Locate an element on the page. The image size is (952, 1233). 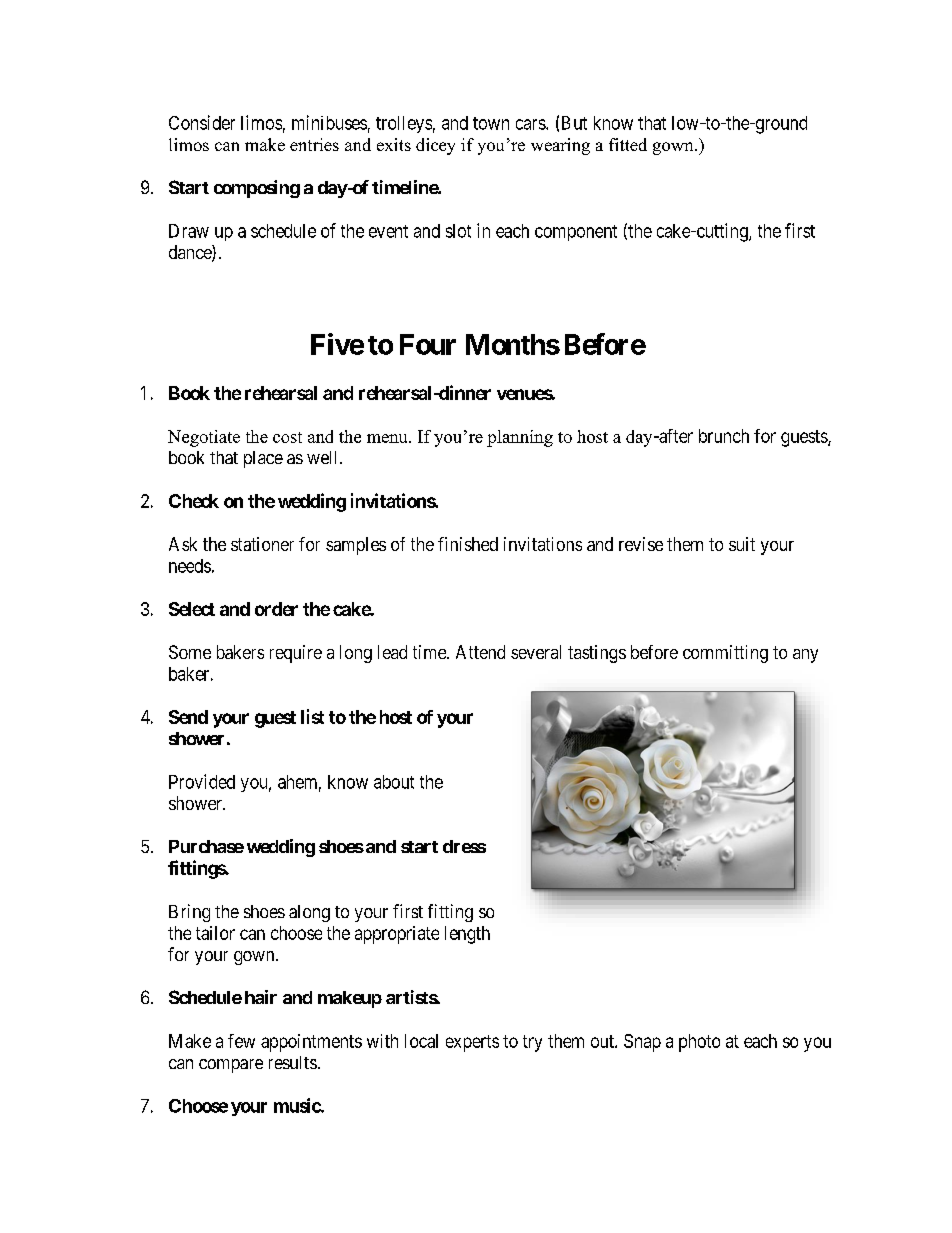
Provided is located at coordinates (202, 781).
